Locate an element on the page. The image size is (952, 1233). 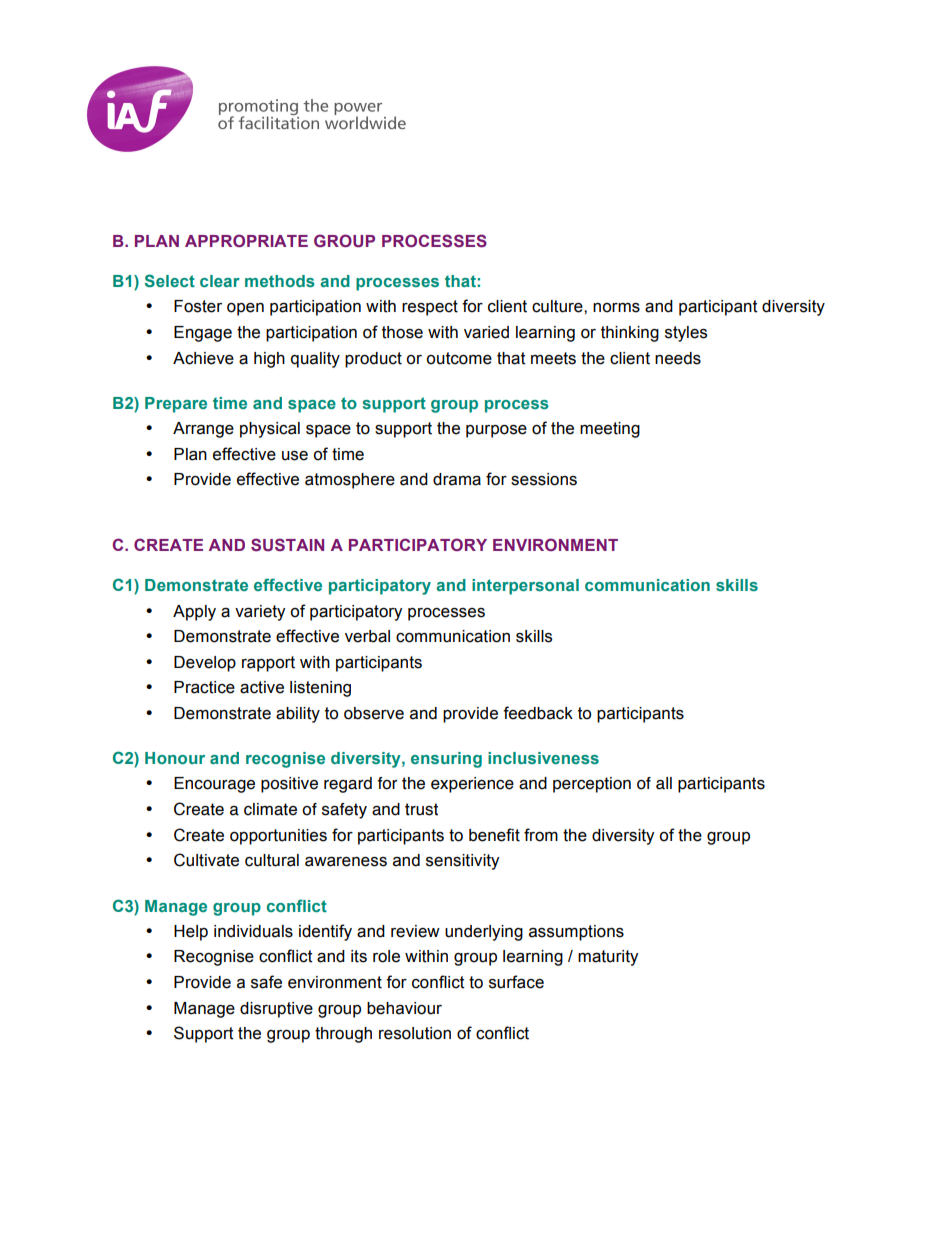
verbal is located at coordinates (367, 636).
